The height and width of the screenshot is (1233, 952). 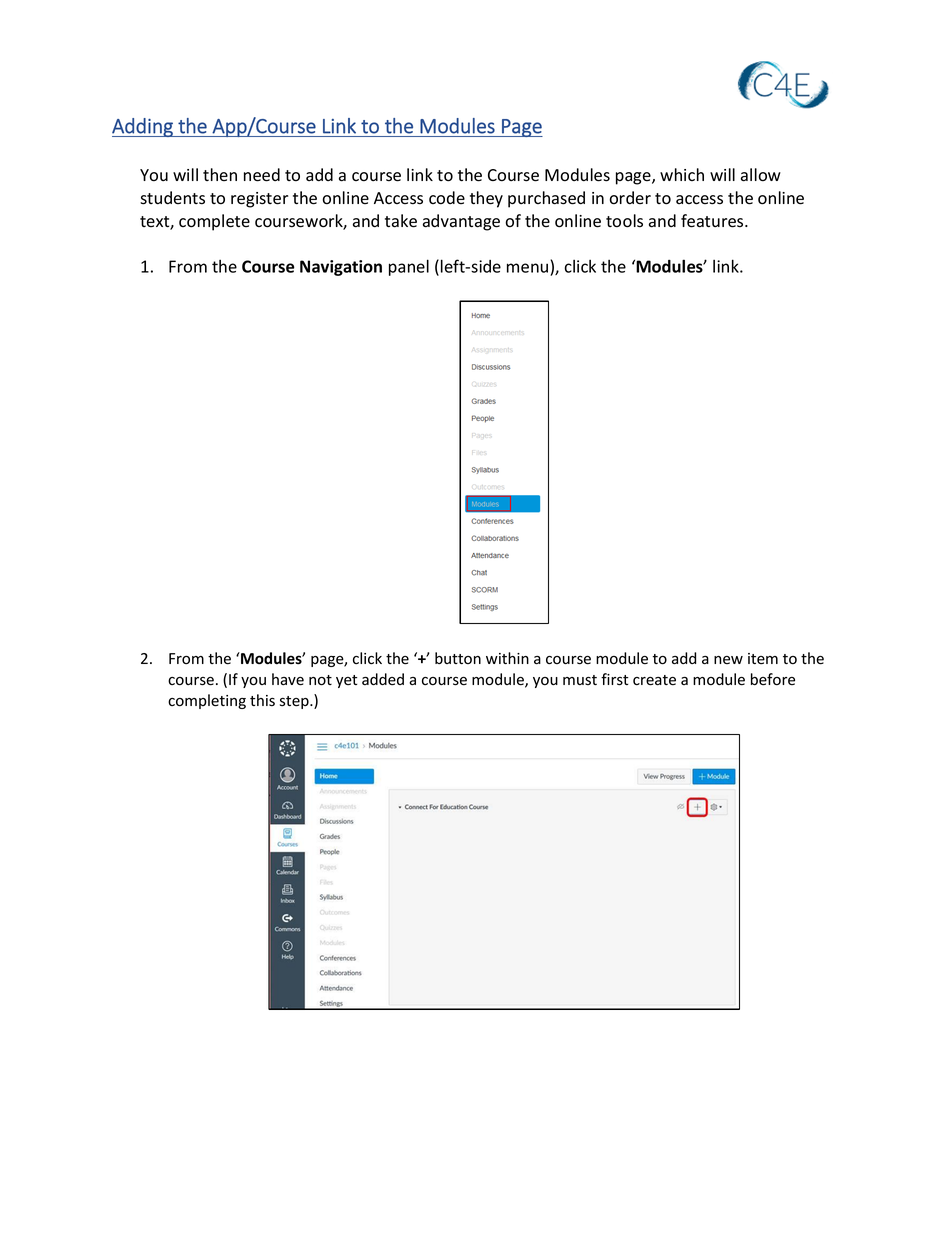 What do you see at coordinates (713, 221) in the screenshot?
I see `features` at bounding box center [713, 221].
